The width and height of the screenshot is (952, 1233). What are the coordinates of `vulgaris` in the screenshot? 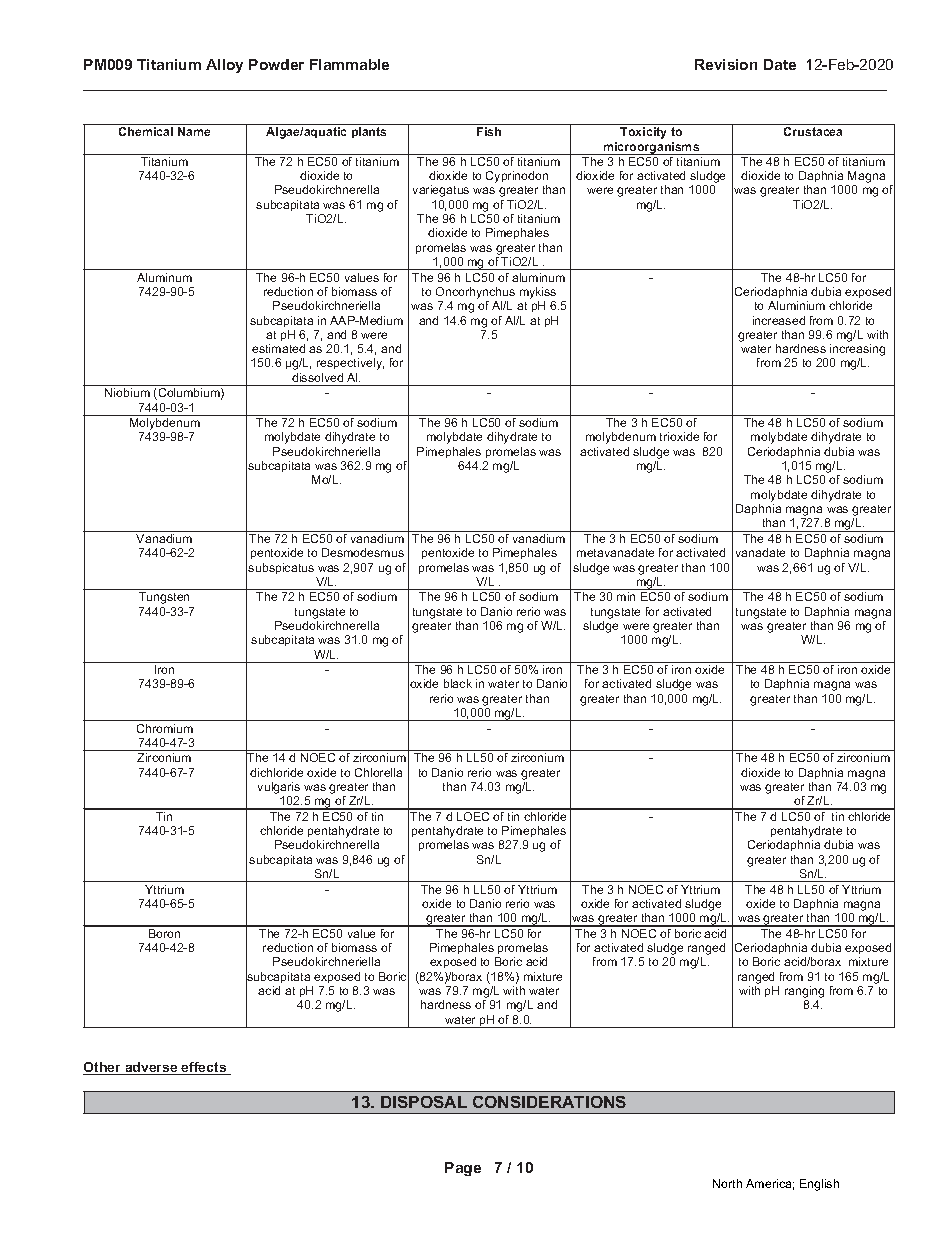 It's located at (279, 789).
